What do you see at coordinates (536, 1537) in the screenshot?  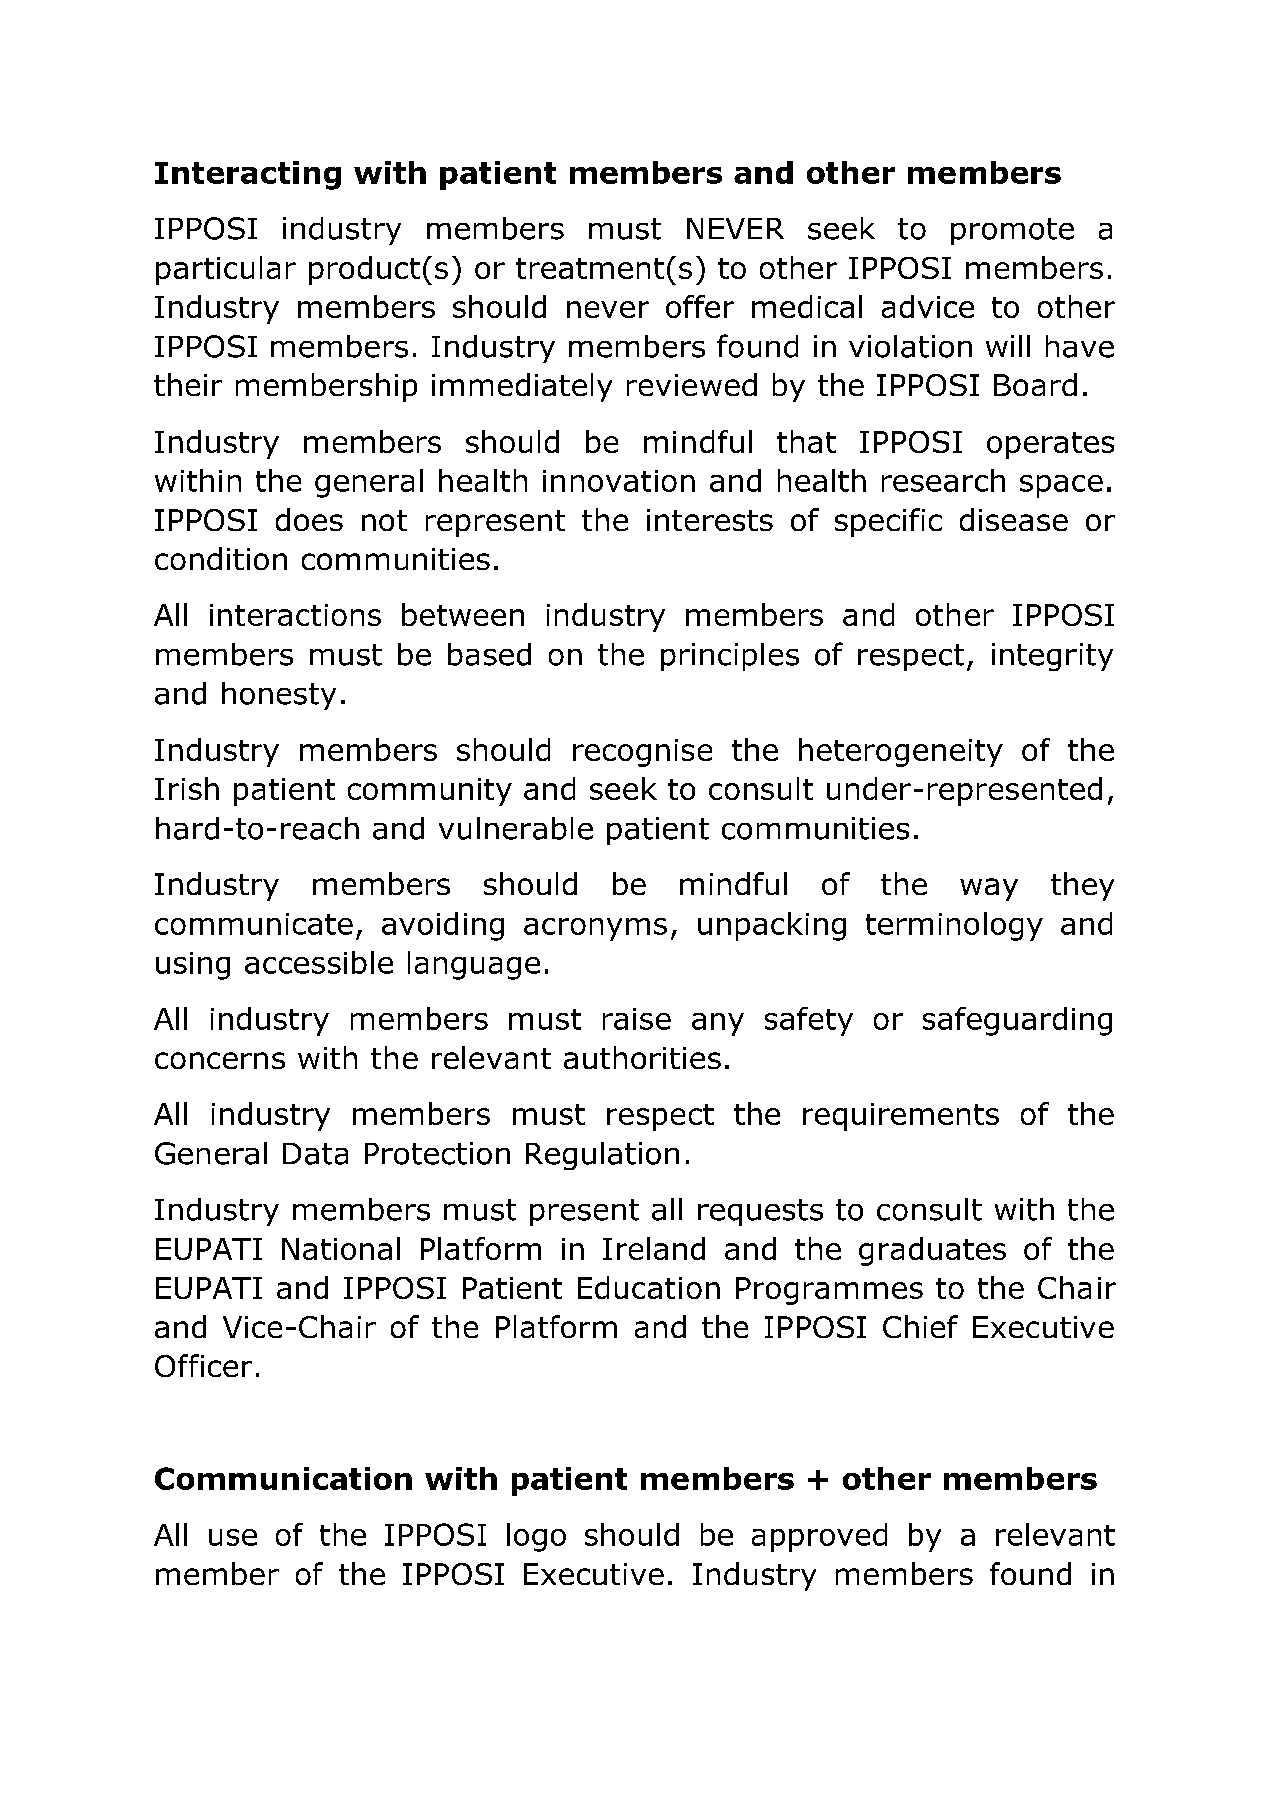 I see `logo` at bounding box center [536, 1537].
